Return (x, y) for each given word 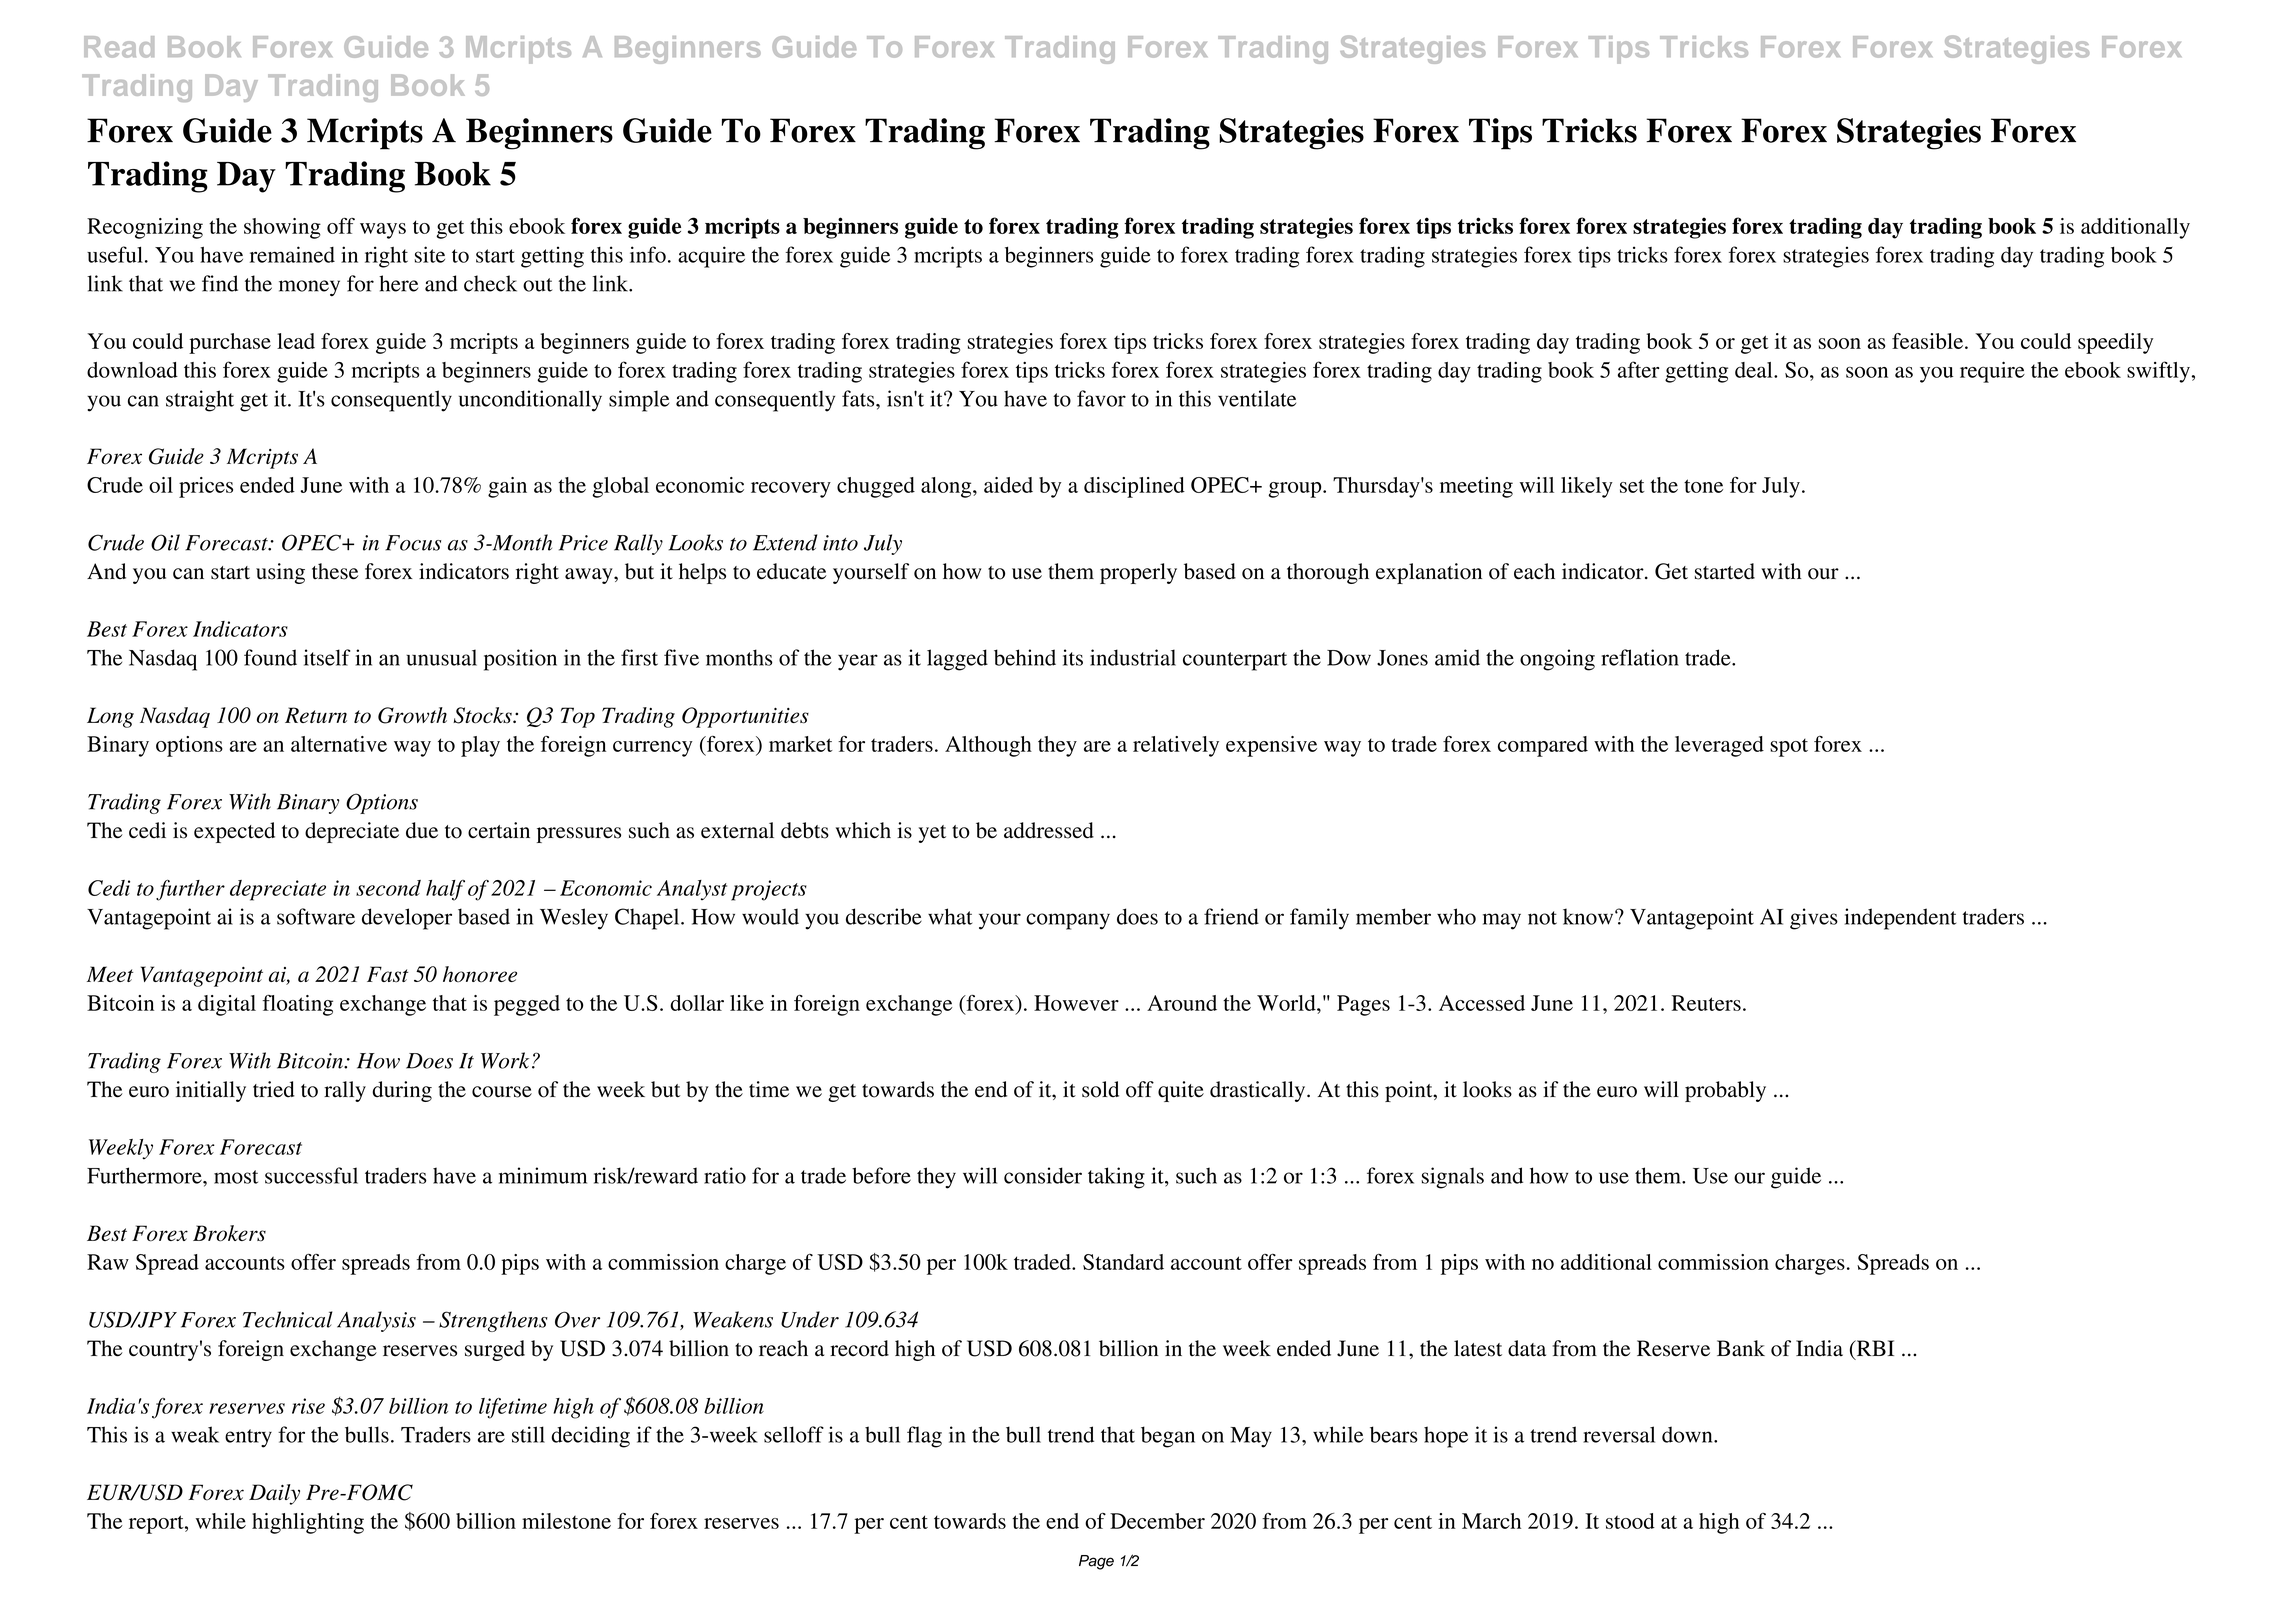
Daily (274, 1494)
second (388, 888)
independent (1900, 919)
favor (1101, 398)
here (398, 283)
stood (1630, 1521)
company (1068, 921)
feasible (1929, 341)
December (1157, 1521)
